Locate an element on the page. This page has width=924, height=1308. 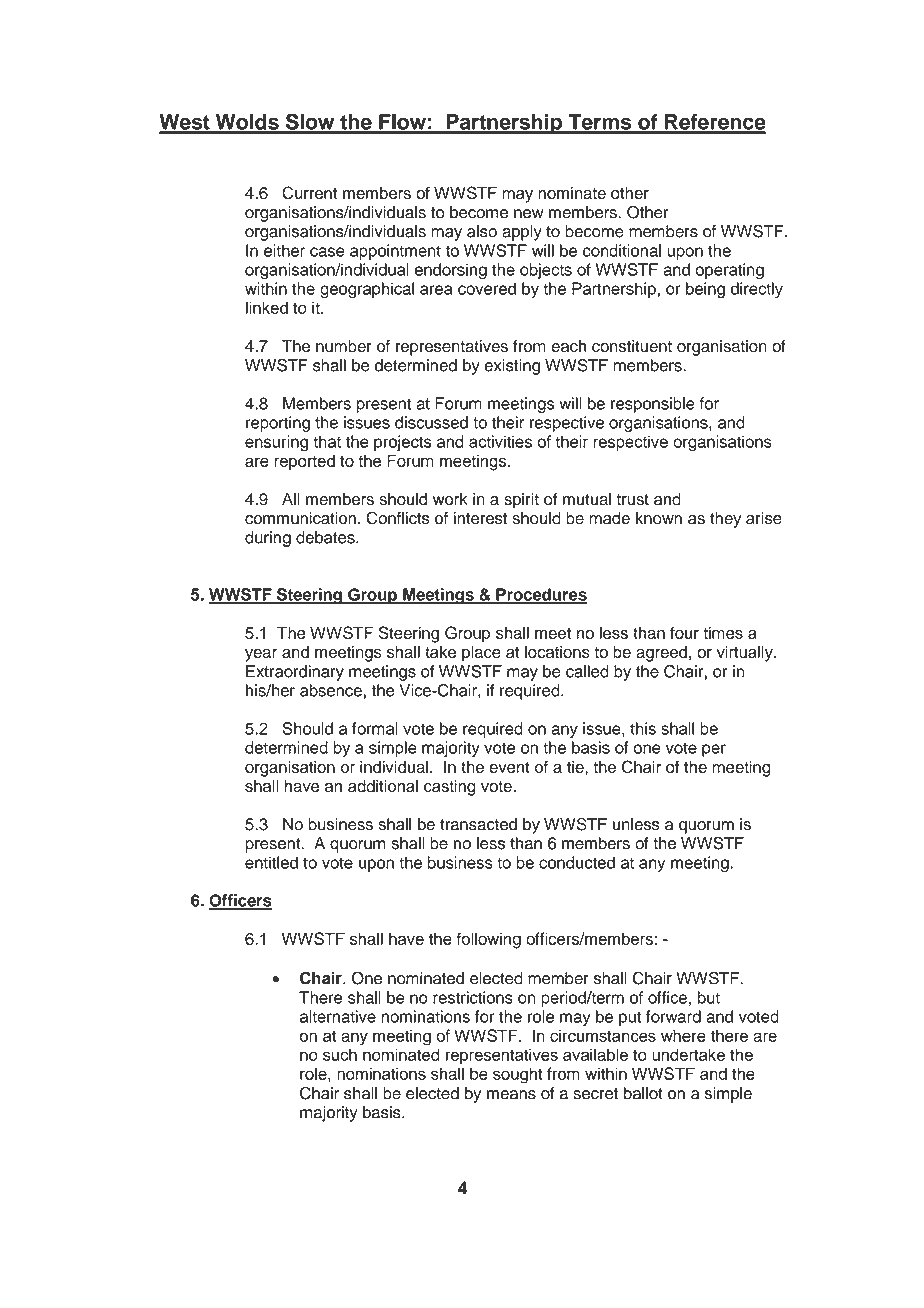
such is located at coordinates (340, 1054).
